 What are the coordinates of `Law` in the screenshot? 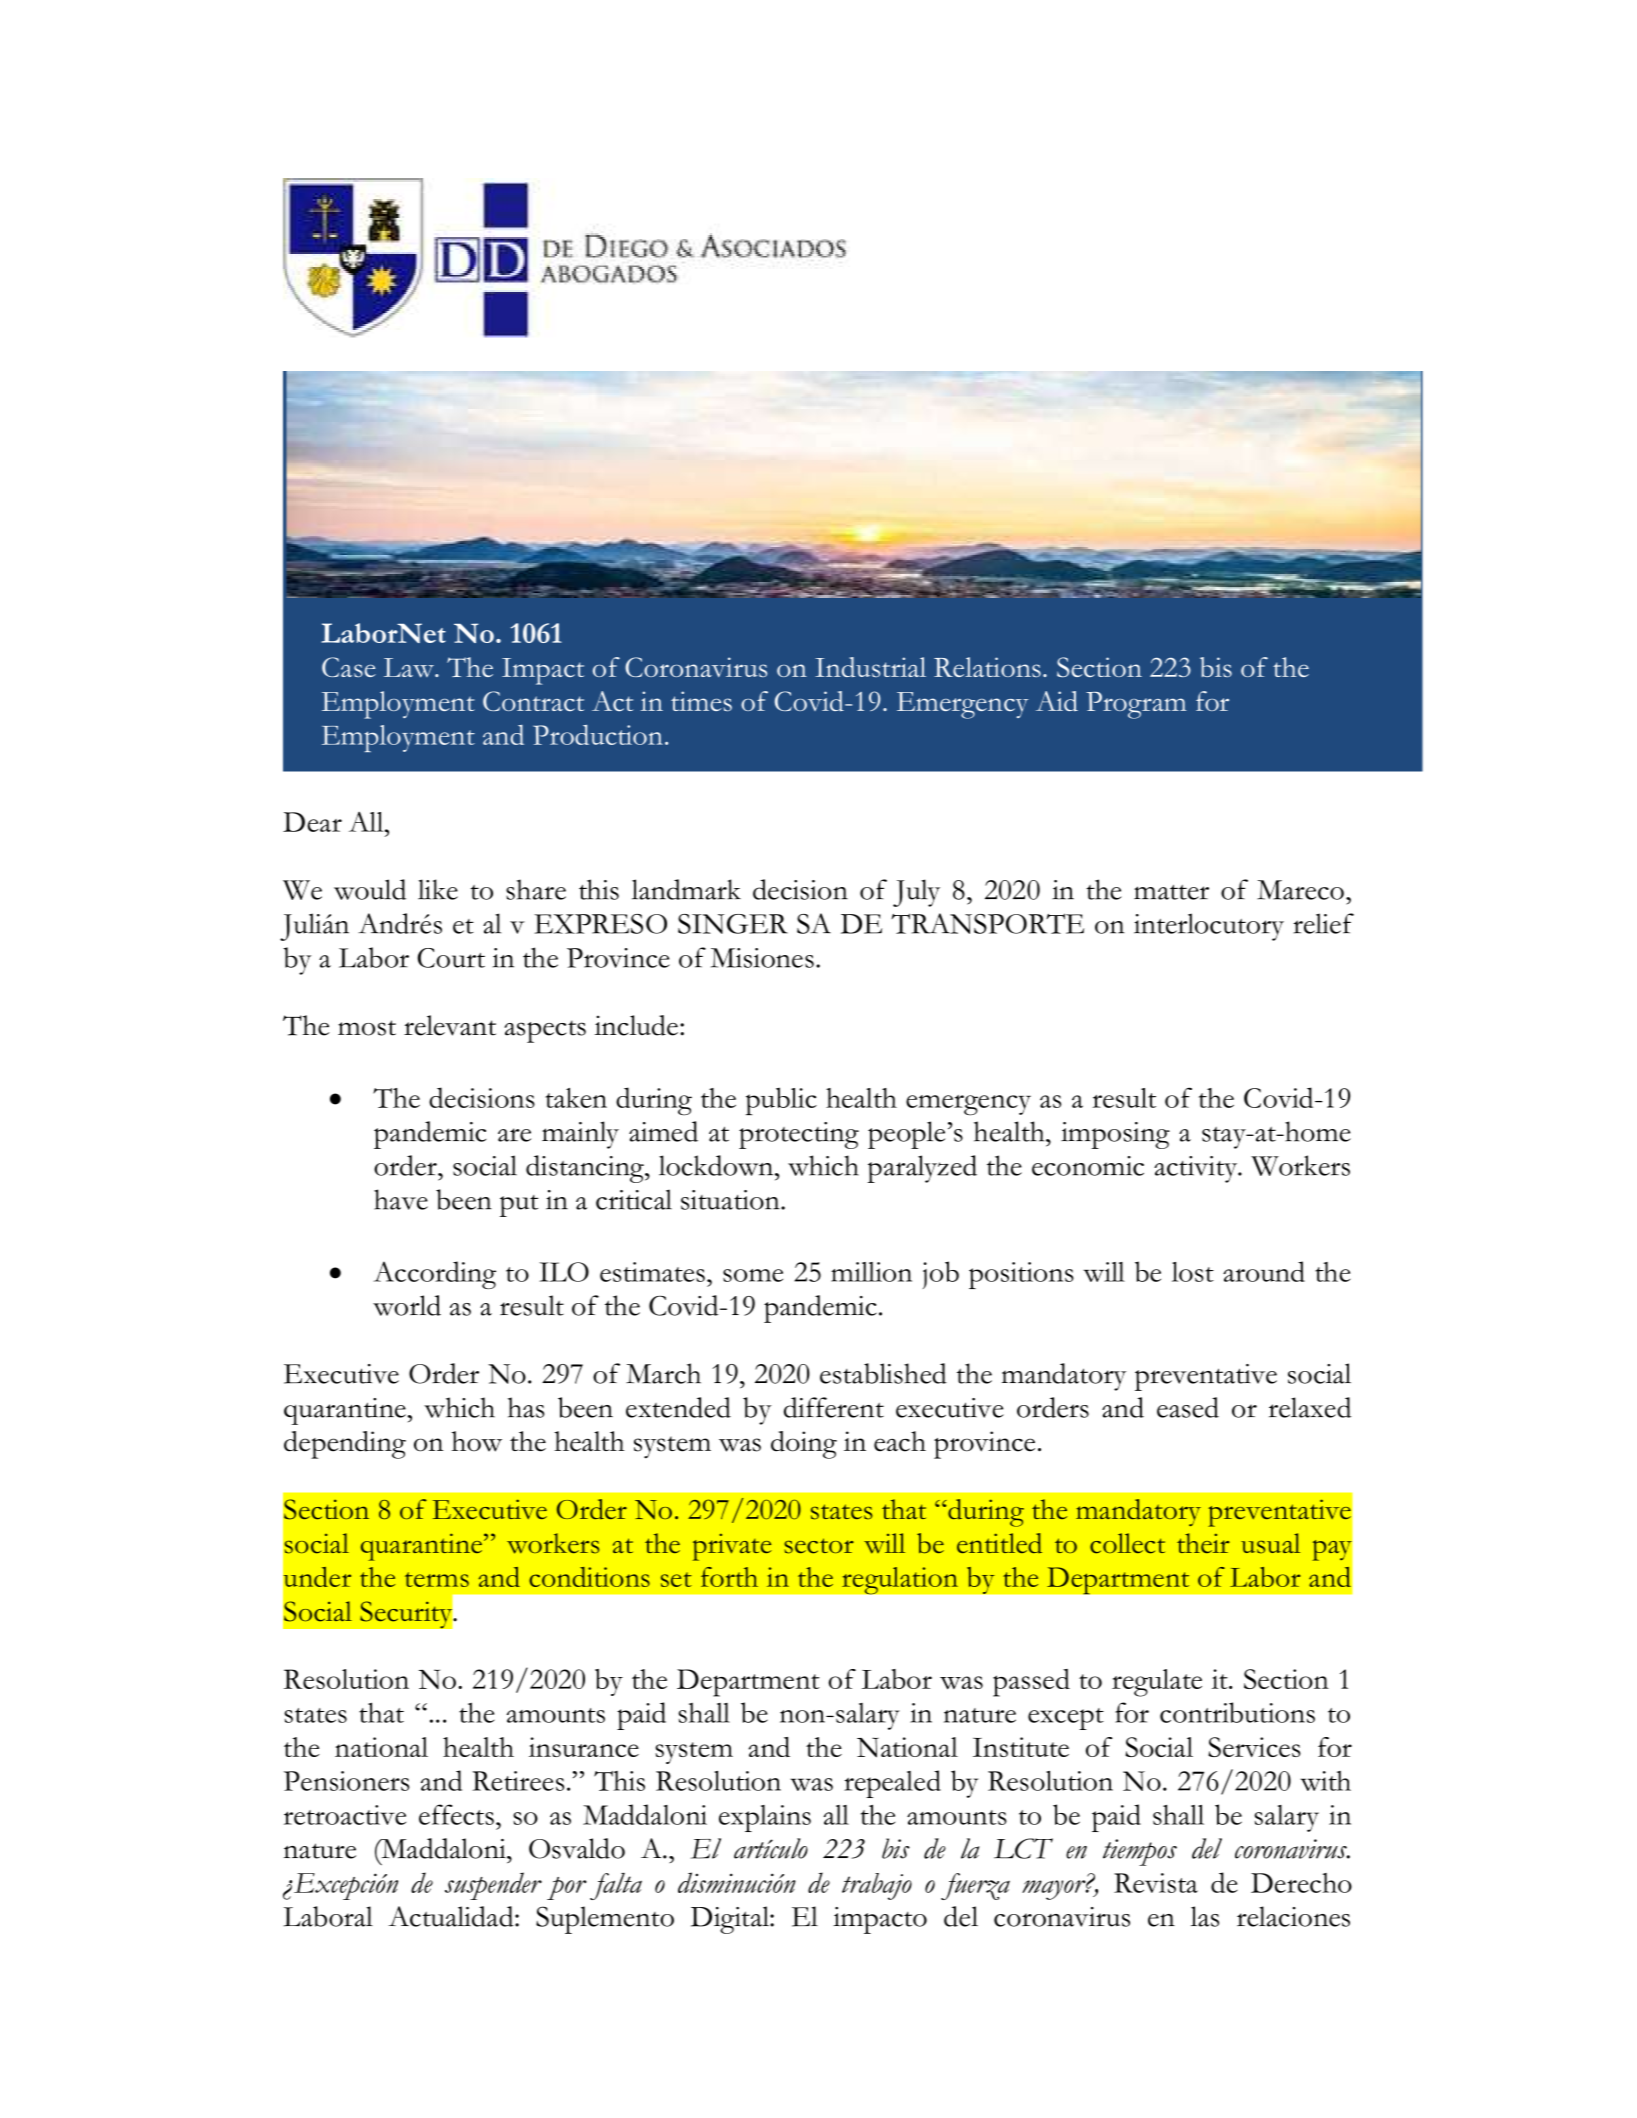 It's located at (410, 668).
